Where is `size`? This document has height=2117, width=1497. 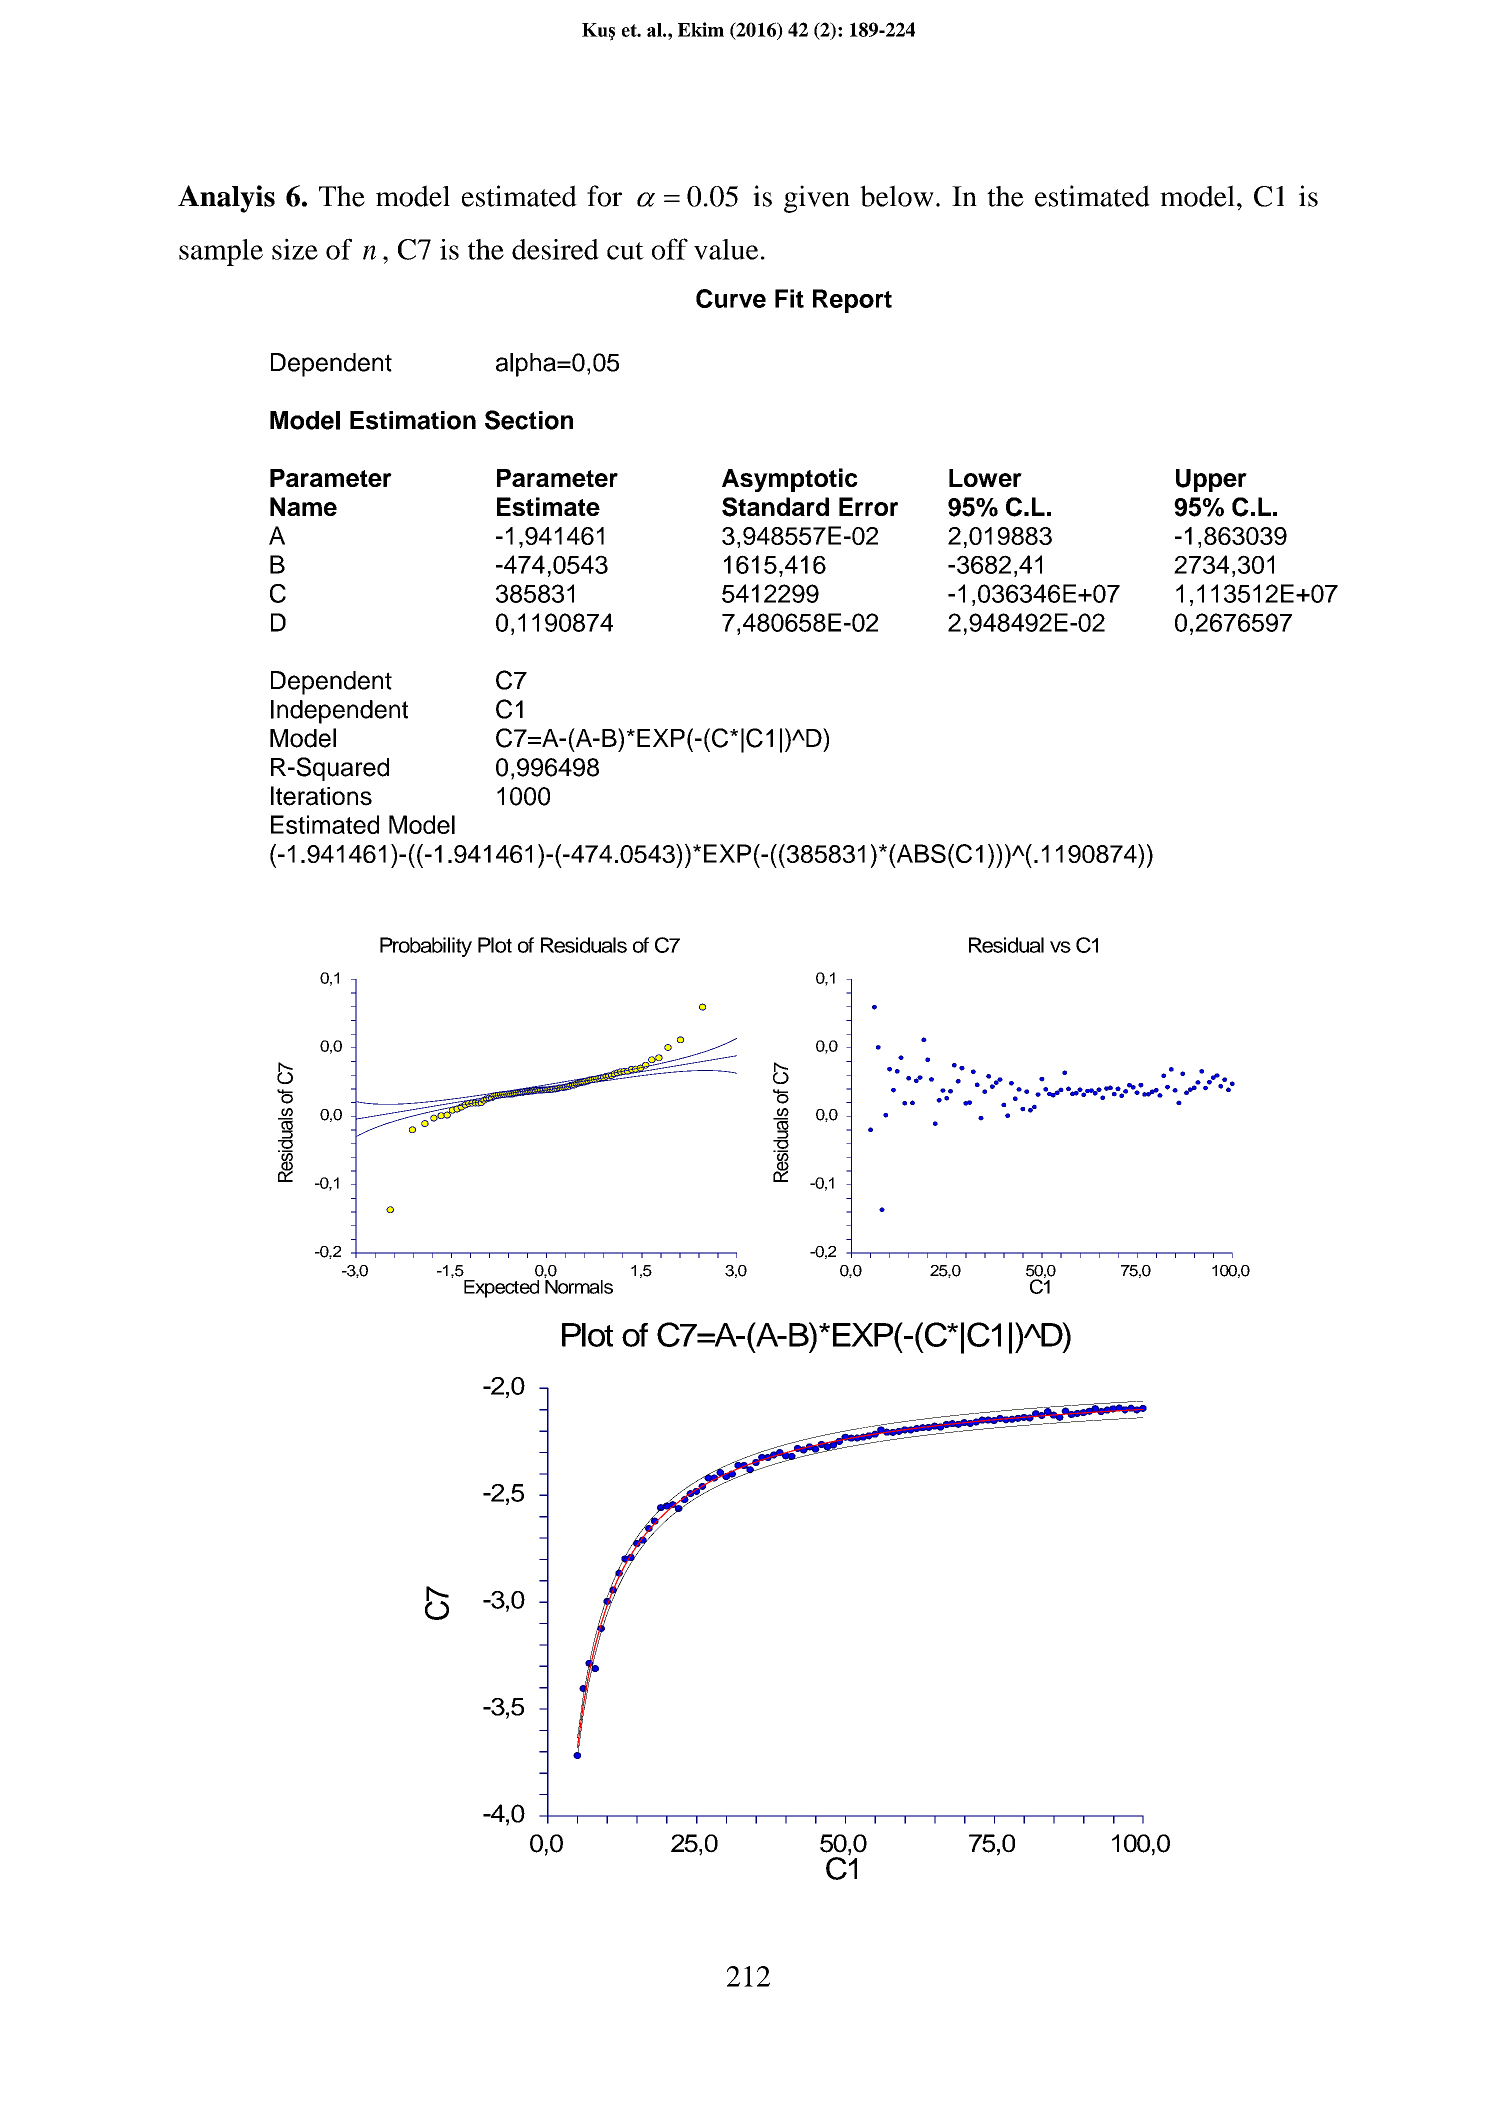
size is located at coordinates (295, 249).
